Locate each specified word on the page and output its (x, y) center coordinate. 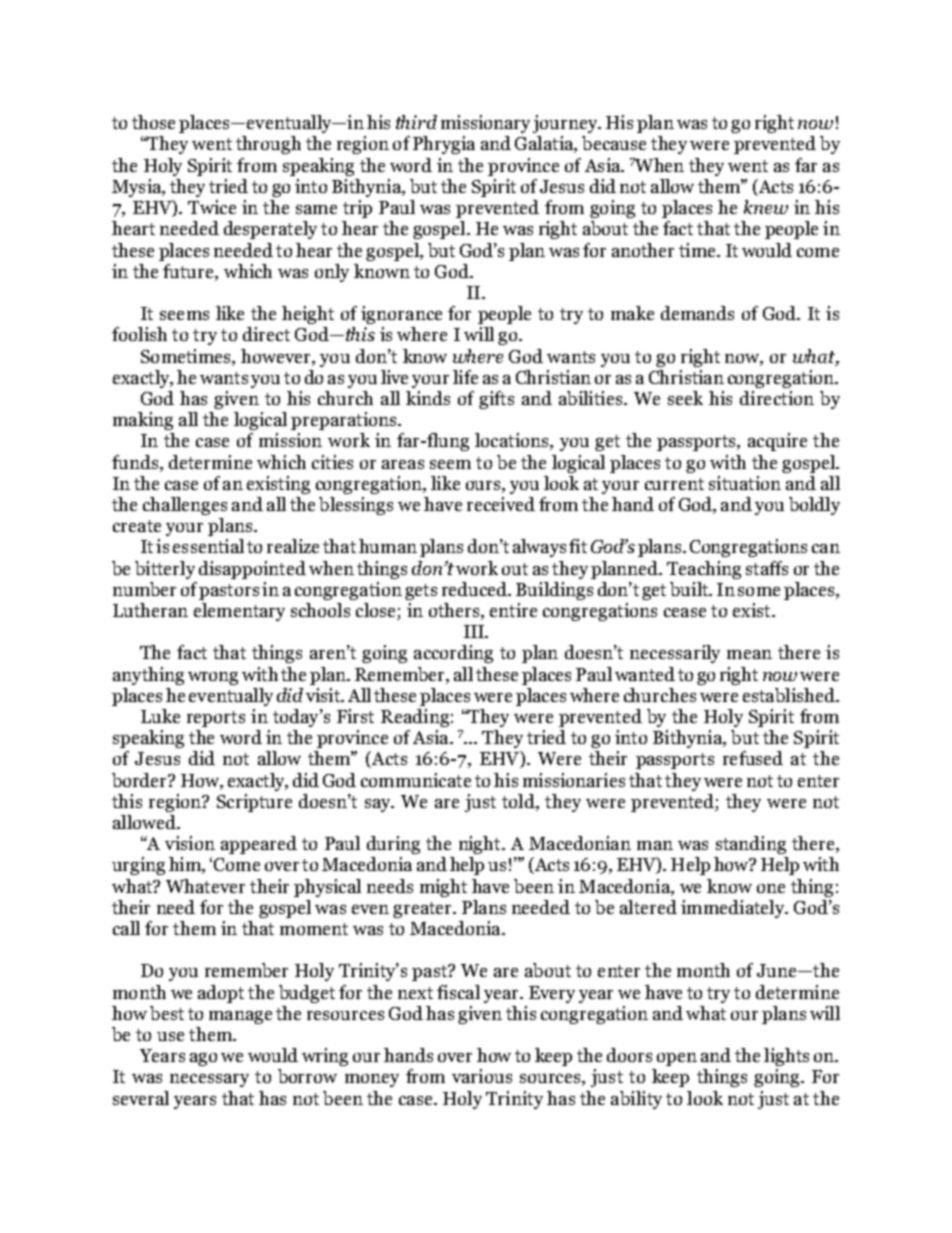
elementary (239, 612)
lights (786, 1057)
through (268, 145)
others (455, 611)
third (416, 122)
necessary (209, 1080)
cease (685, 612)
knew (766, 207)
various (482, 1076)
